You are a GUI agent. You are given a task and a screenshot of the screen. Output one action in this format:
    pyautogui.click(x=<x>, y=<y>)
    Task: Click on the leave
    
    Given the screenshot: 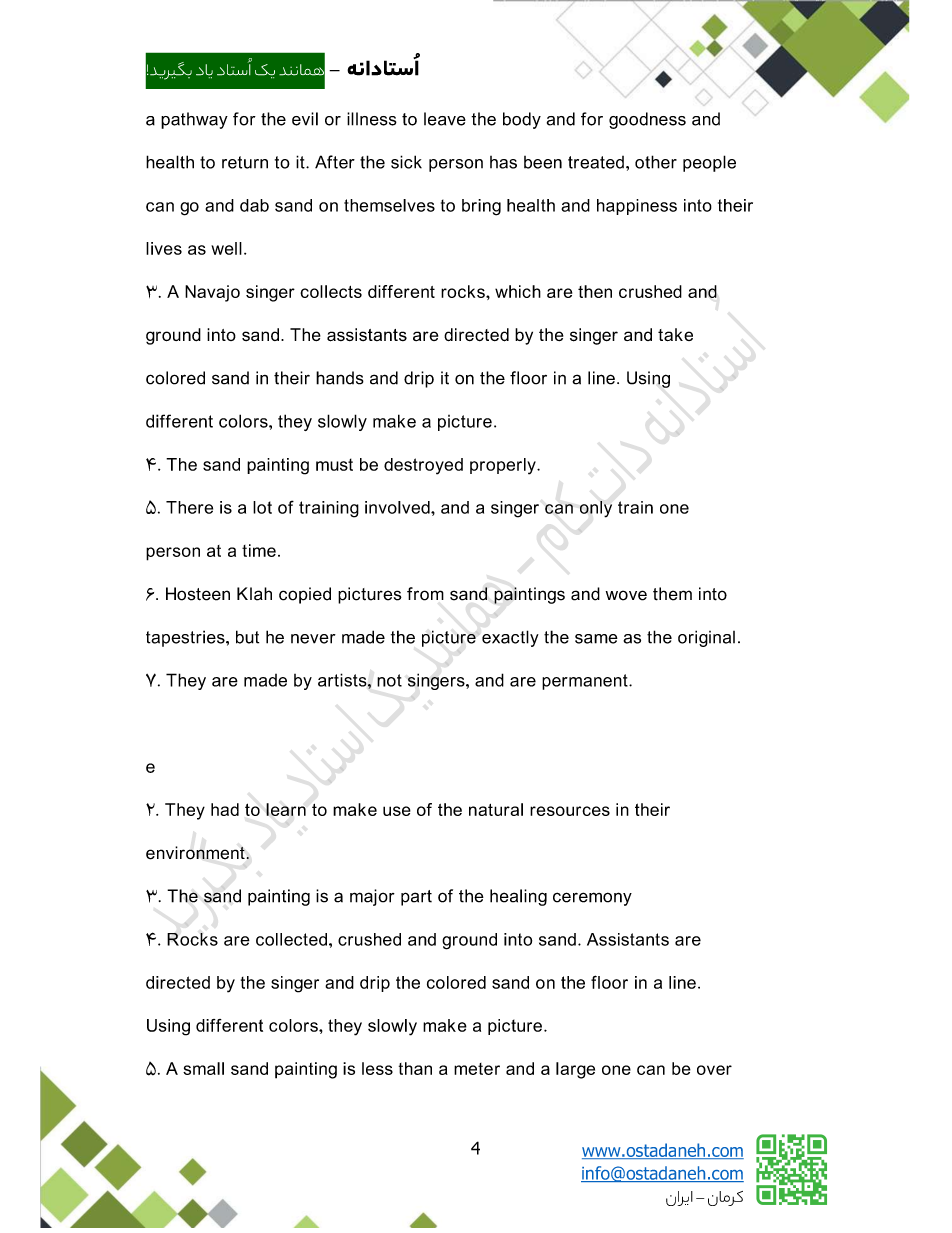 What is the action you would take?
    pyautogui.click(x=445, y=119)
